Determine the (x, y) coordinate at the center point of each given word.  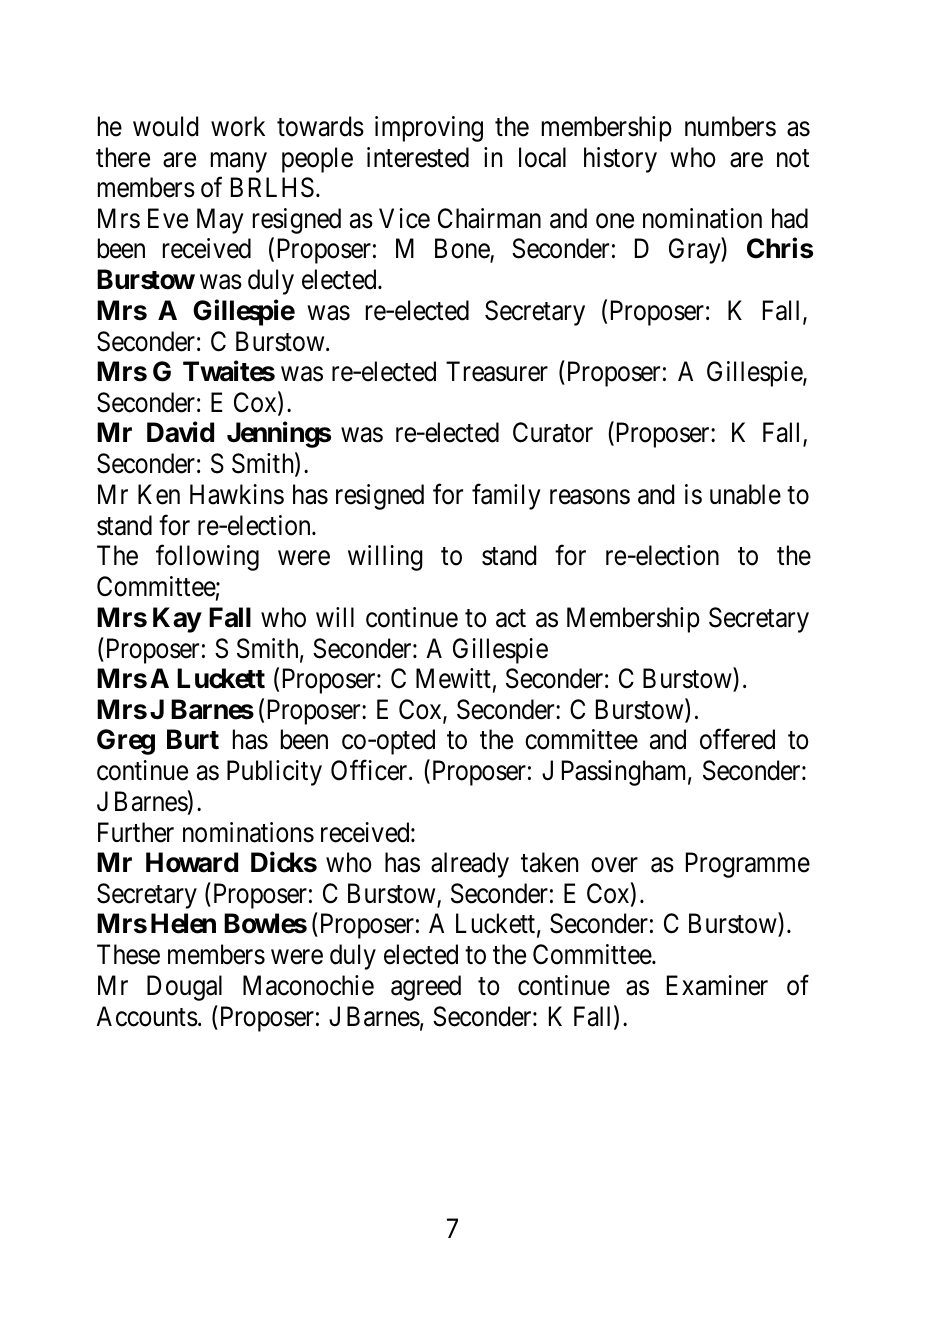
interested (418, 157)
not (793, 158)
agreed (426, 988)
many (239, 162)
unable (745, 494)
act (511, 618)
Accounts (147, 1016)
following (207, 558)
